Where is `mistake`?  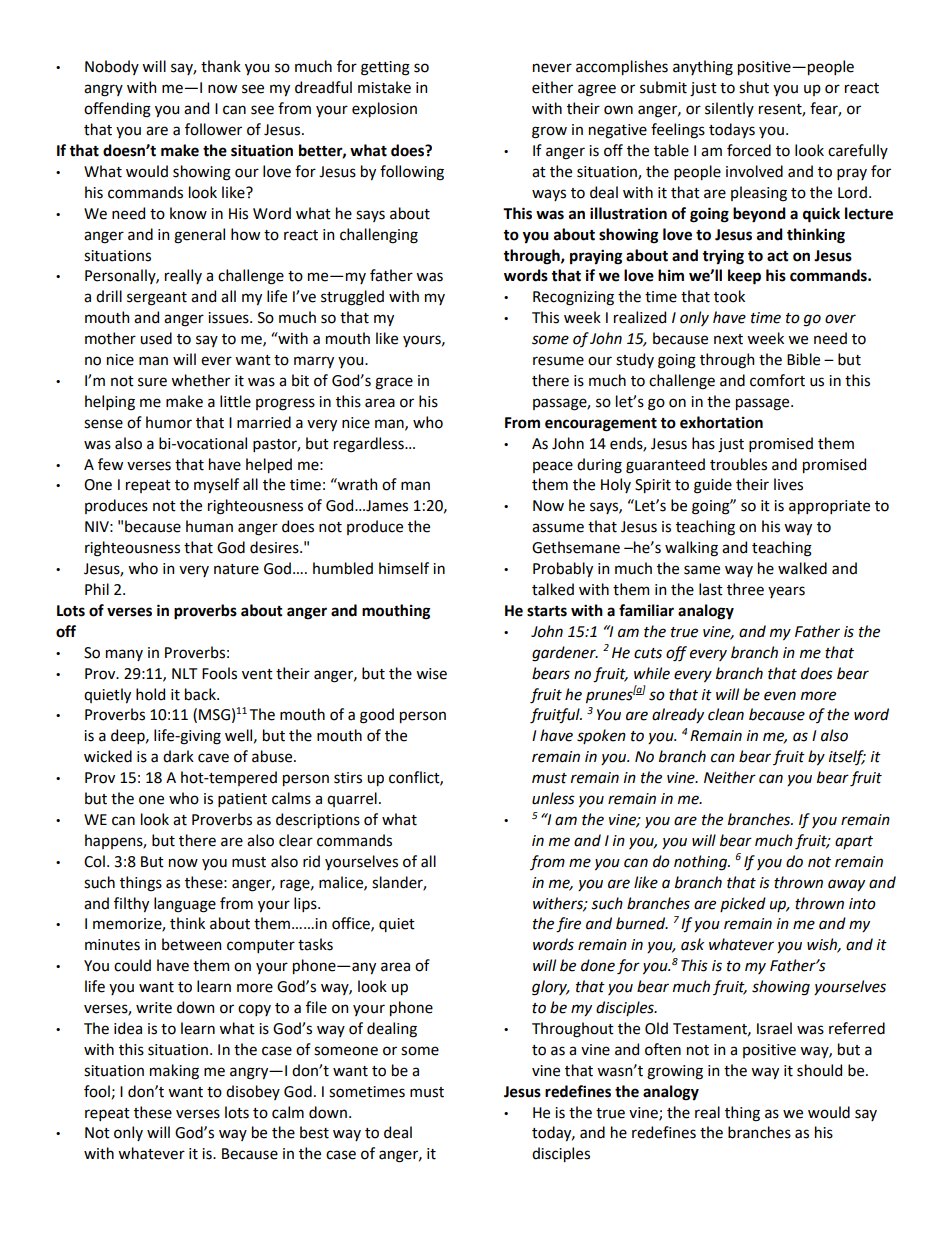
mistake is located at coordinates (384, 87).
